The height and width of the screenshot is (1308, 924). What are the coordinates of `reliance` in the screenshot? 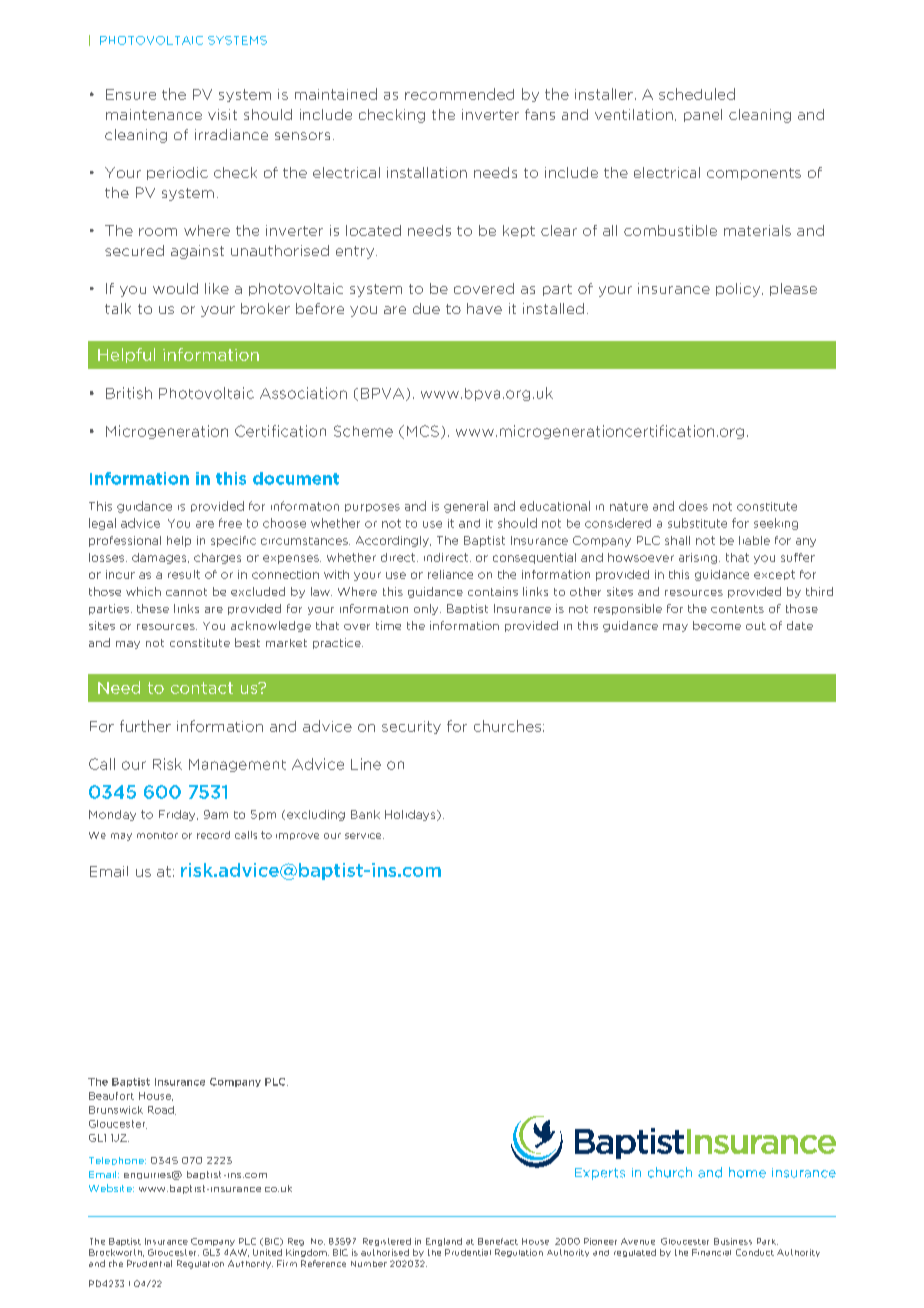 It's located at (450, 574).
